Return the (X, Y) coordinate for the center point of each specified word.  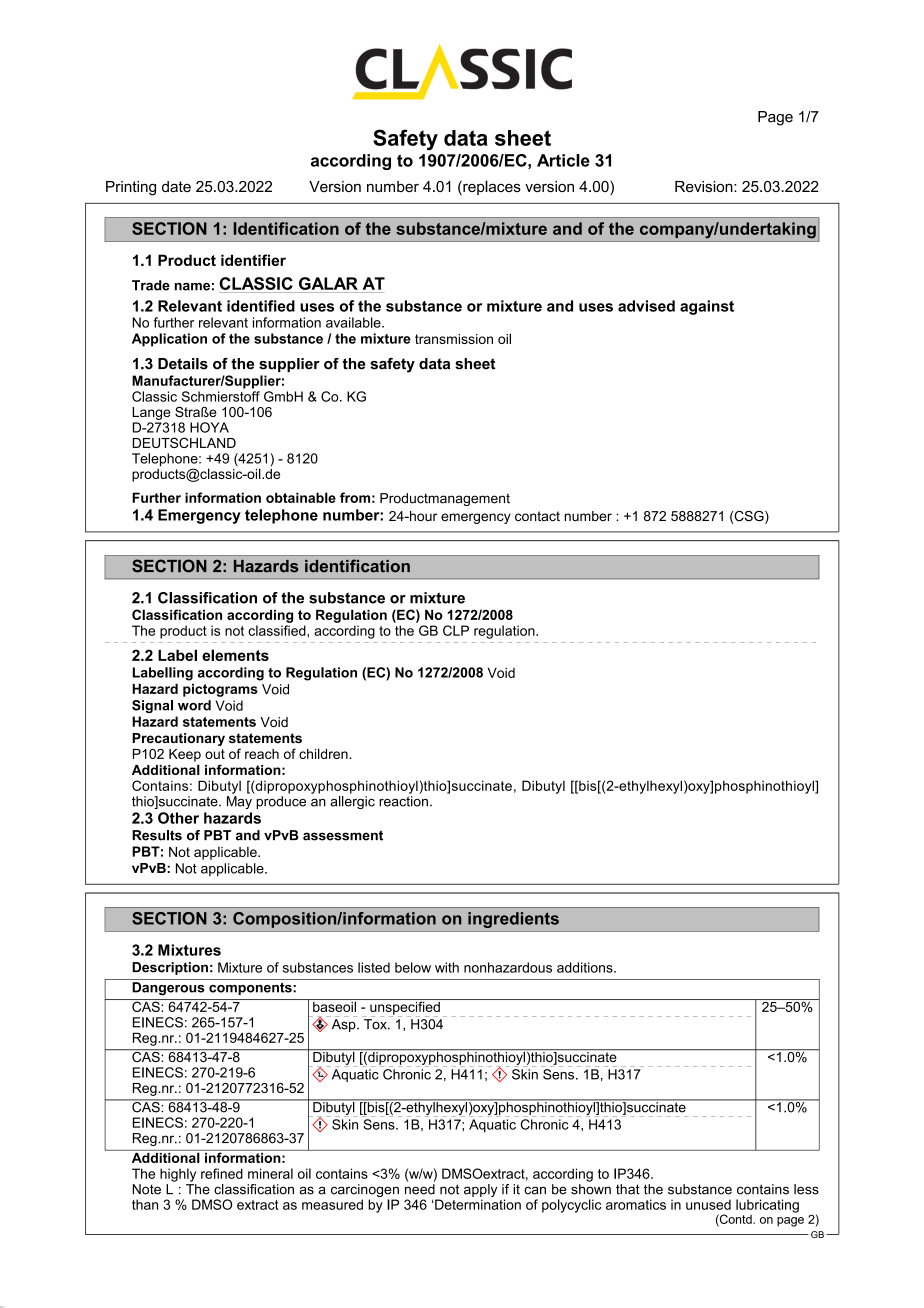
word (194, 705)
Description (170, 968)
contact (537, 516)
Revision (705, 186)
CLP (456, 630)
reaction (403, 801)
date (176, 186)
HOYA (209, 427)
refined (222, 1173)
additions (586, 967)
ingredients (513, 920)
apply (480, 1192)
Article (563, 160)
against (707, 307)
